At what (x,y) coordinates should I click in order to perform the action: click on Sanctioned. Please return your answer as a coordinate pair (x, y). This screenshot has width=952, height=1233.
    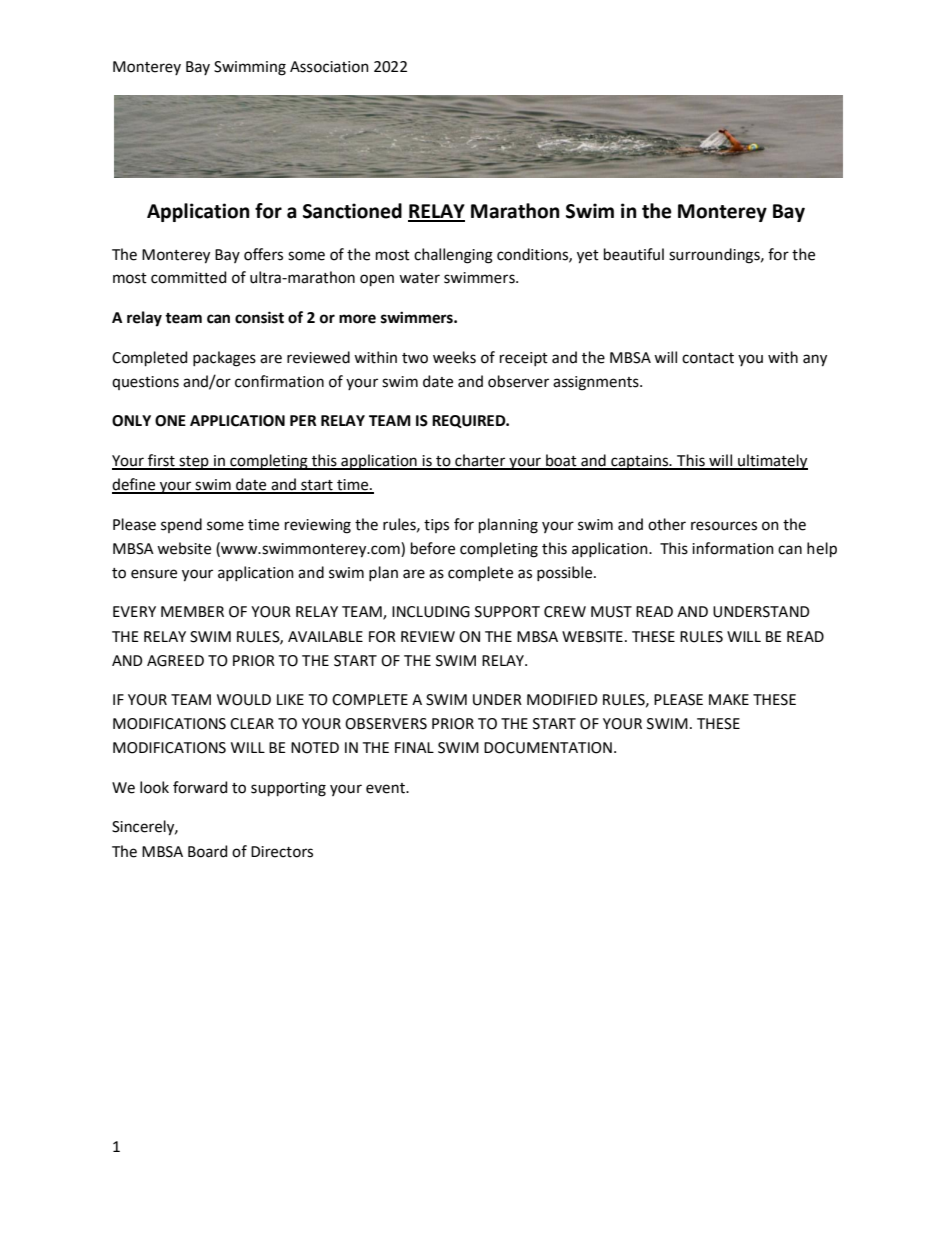
    Looking at the image, I should click on (352, 211).
